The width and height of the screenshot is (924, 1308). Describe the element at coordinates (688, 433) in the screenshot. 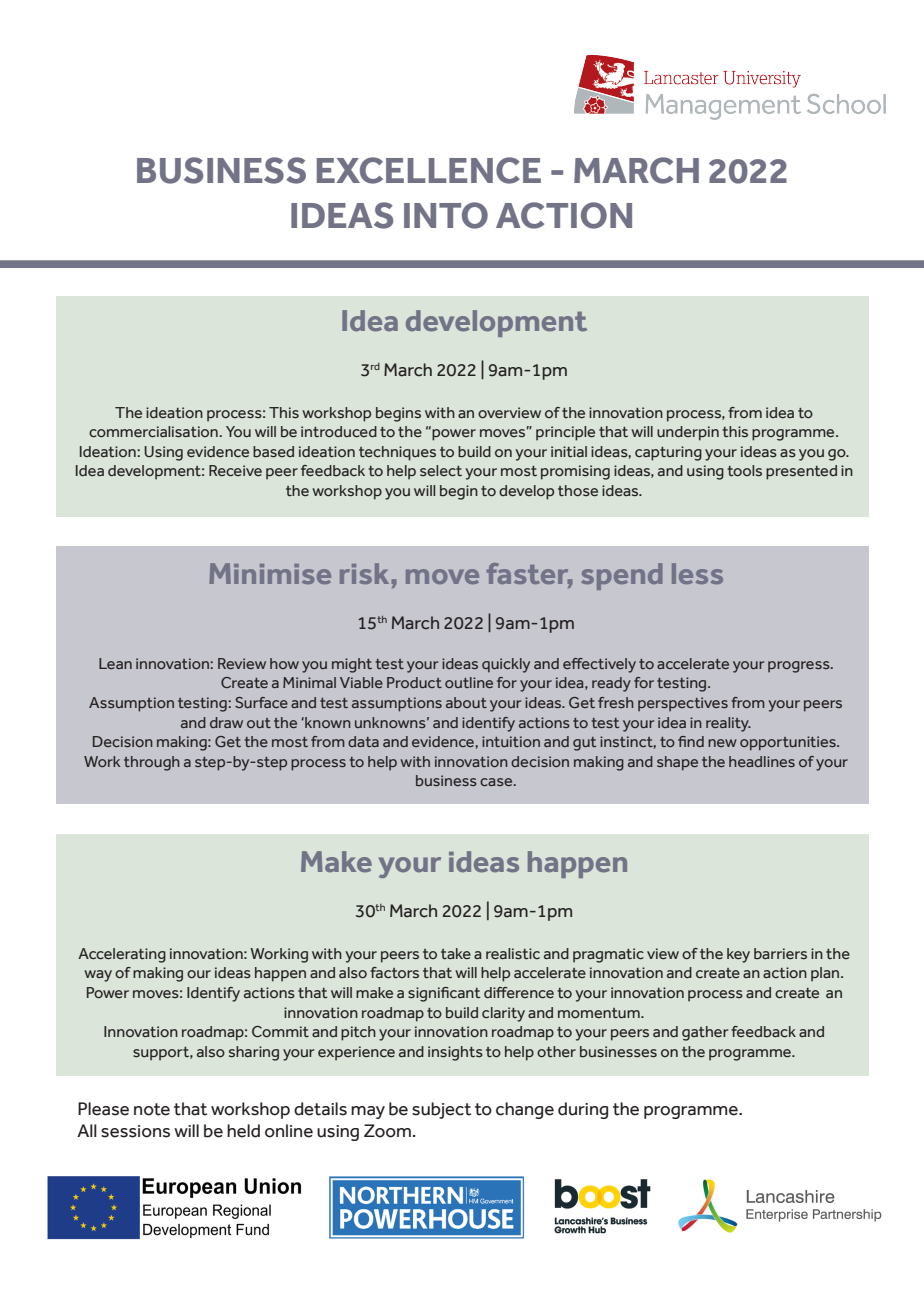

I see `underpin` at that location.
